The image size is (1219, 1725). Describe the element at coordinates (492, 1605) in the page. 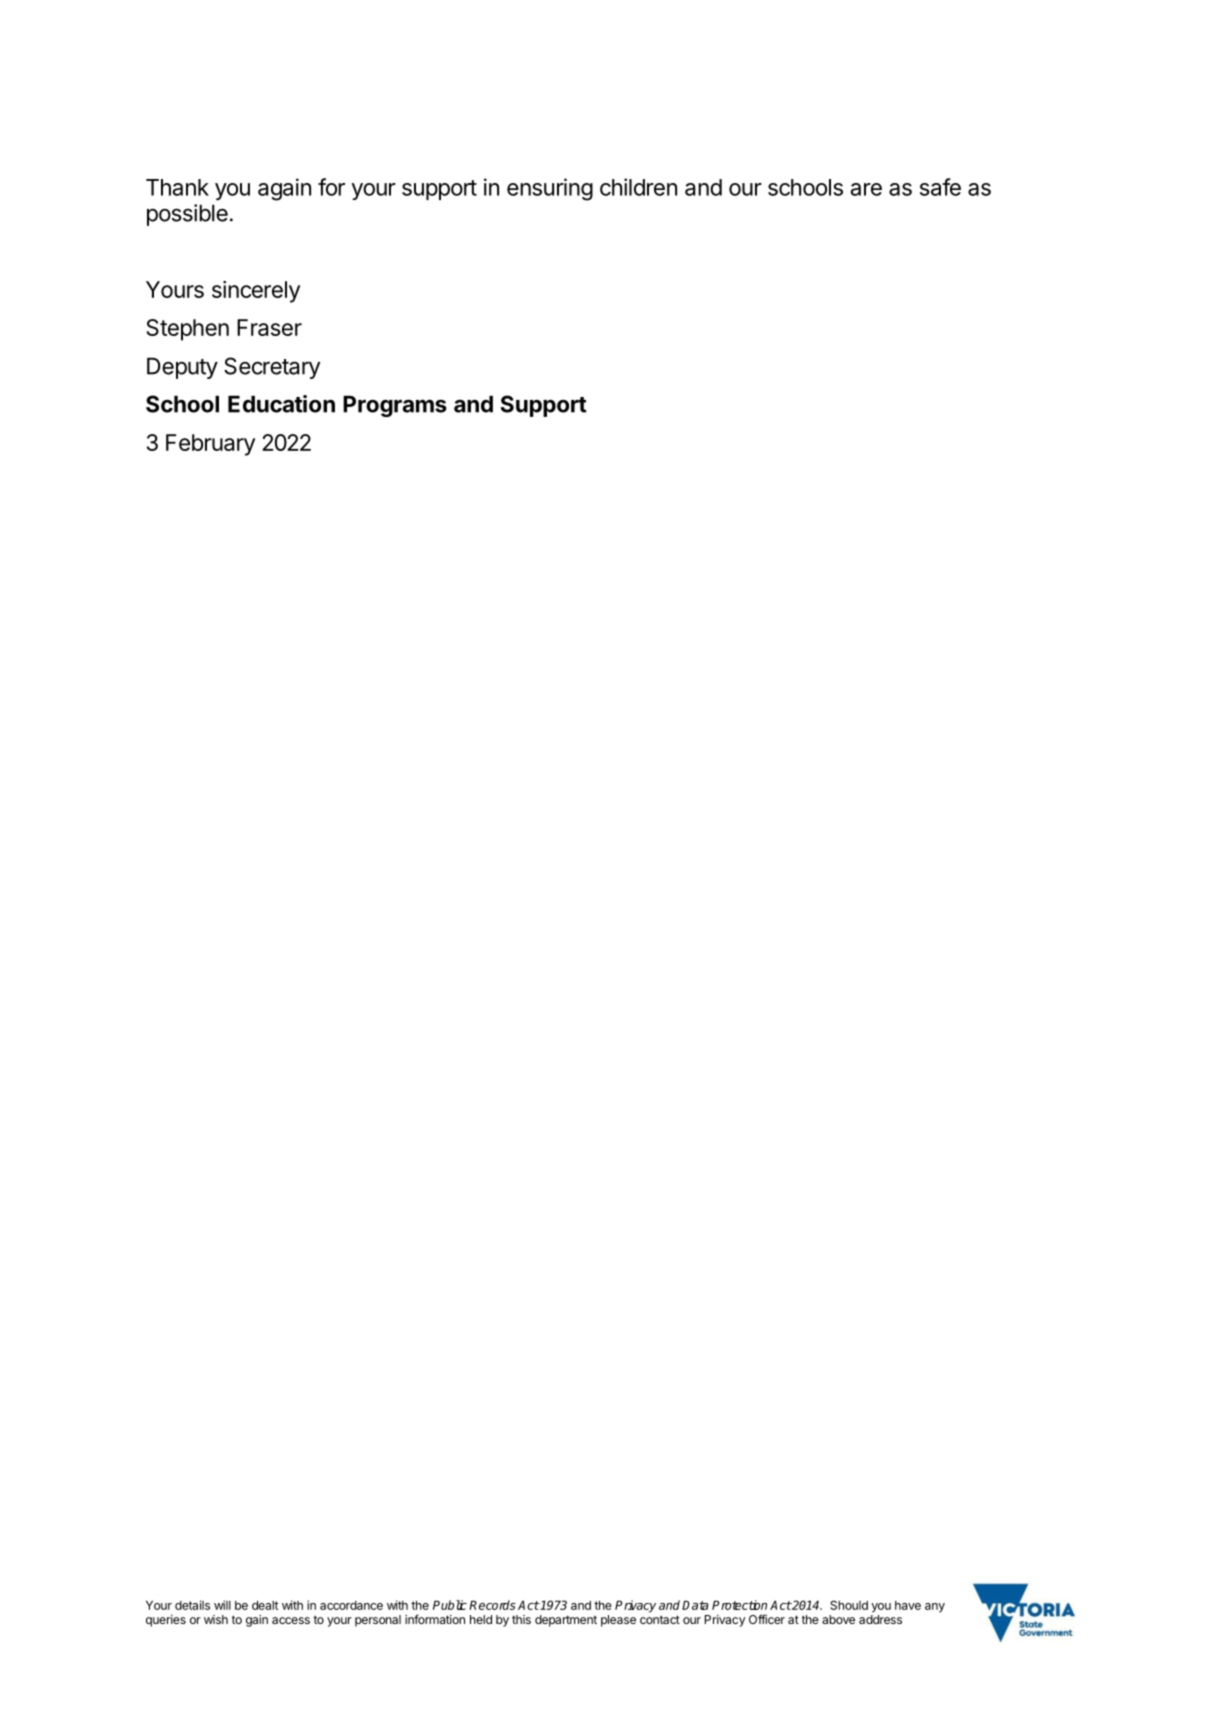

I see `Records` at that location.
